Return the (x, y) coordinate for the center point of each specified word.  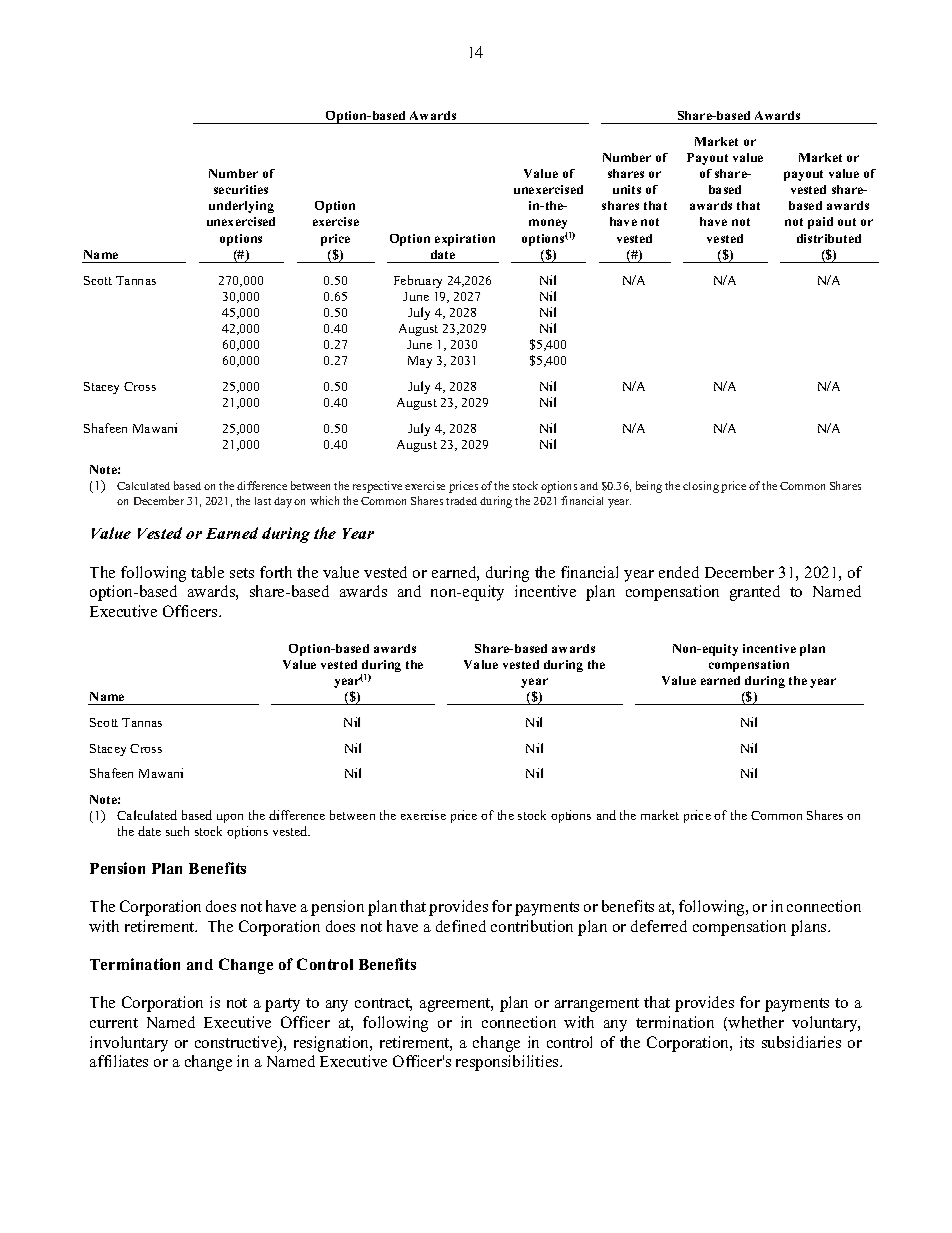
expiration (465, 240)
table (207, 572)
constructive (237, 1043)
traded (461, 501)
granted (755, 593)
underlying (241, 207)
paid (820, 223)
